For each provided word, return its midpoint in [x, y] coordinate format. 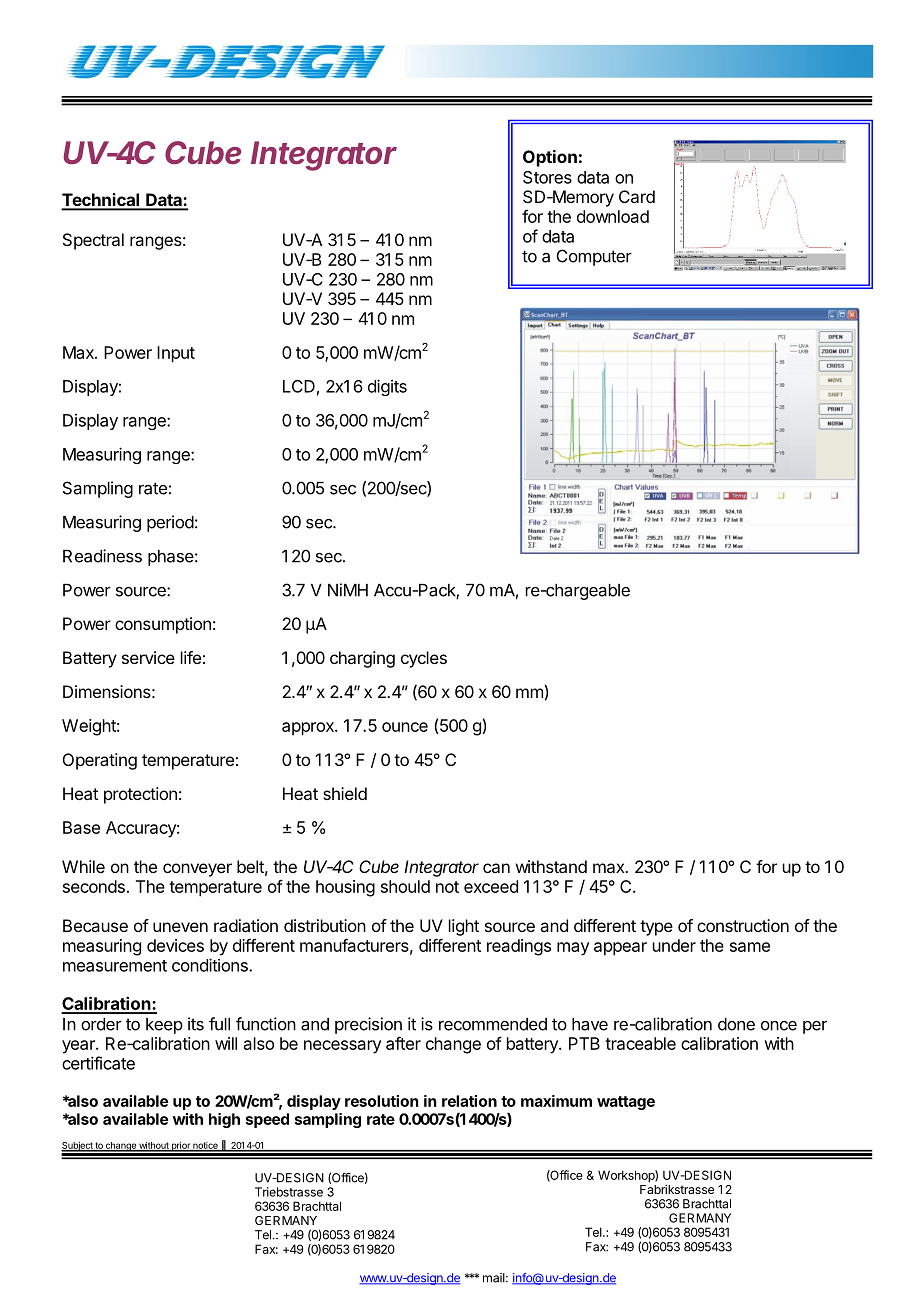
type [656, 928]
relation [469, 1101]
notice [205, 1146]
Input [176, 354]
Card [637, 196]
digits [387, 387]
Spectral [93, 241]
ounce [405, 727]
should [405, 886]
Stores [547, 177]
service [148, 657]
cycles [424, 659]
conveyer [197, 870]
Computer [594, 257]
